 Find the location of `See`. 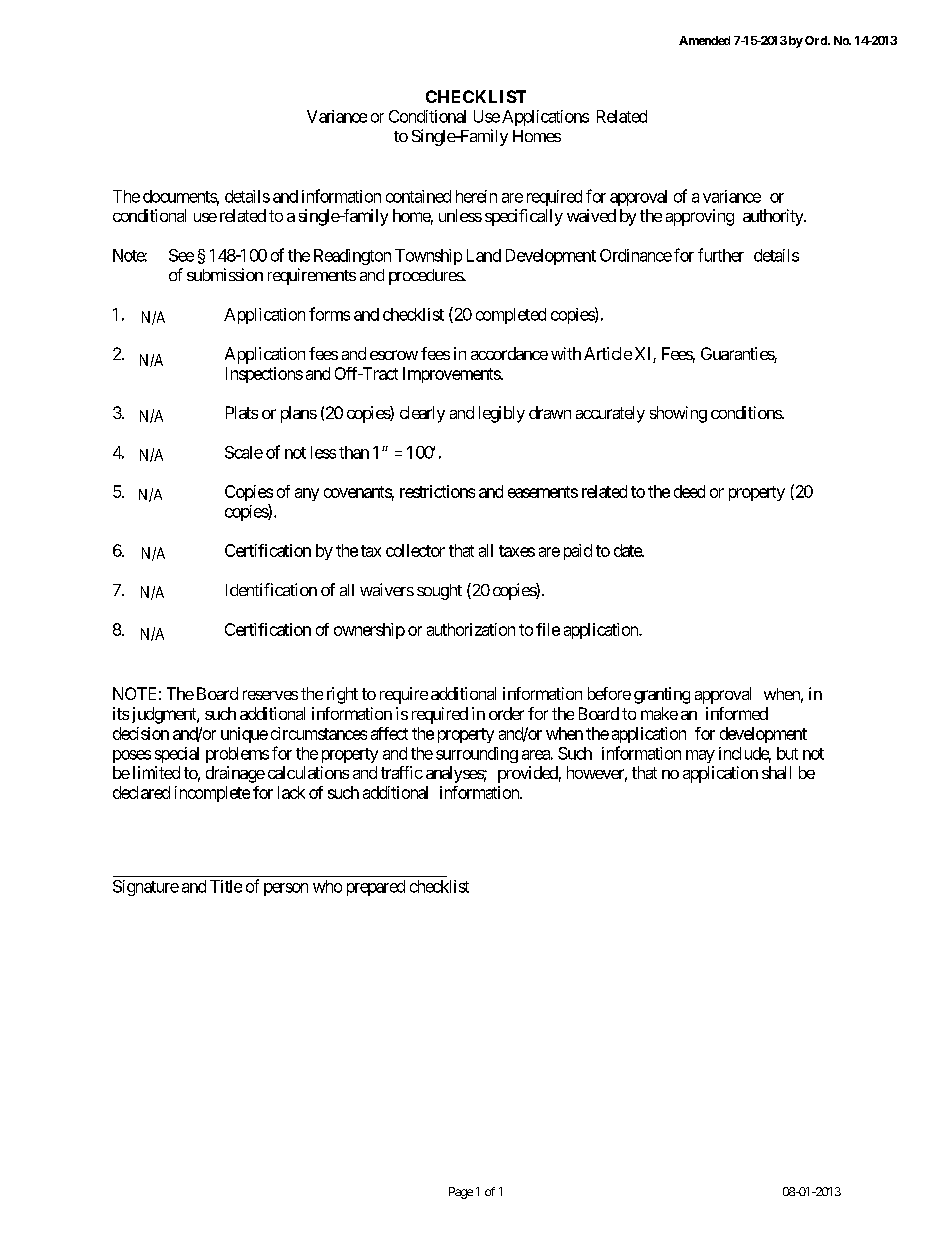

See is located at coordinates (181, 255).
